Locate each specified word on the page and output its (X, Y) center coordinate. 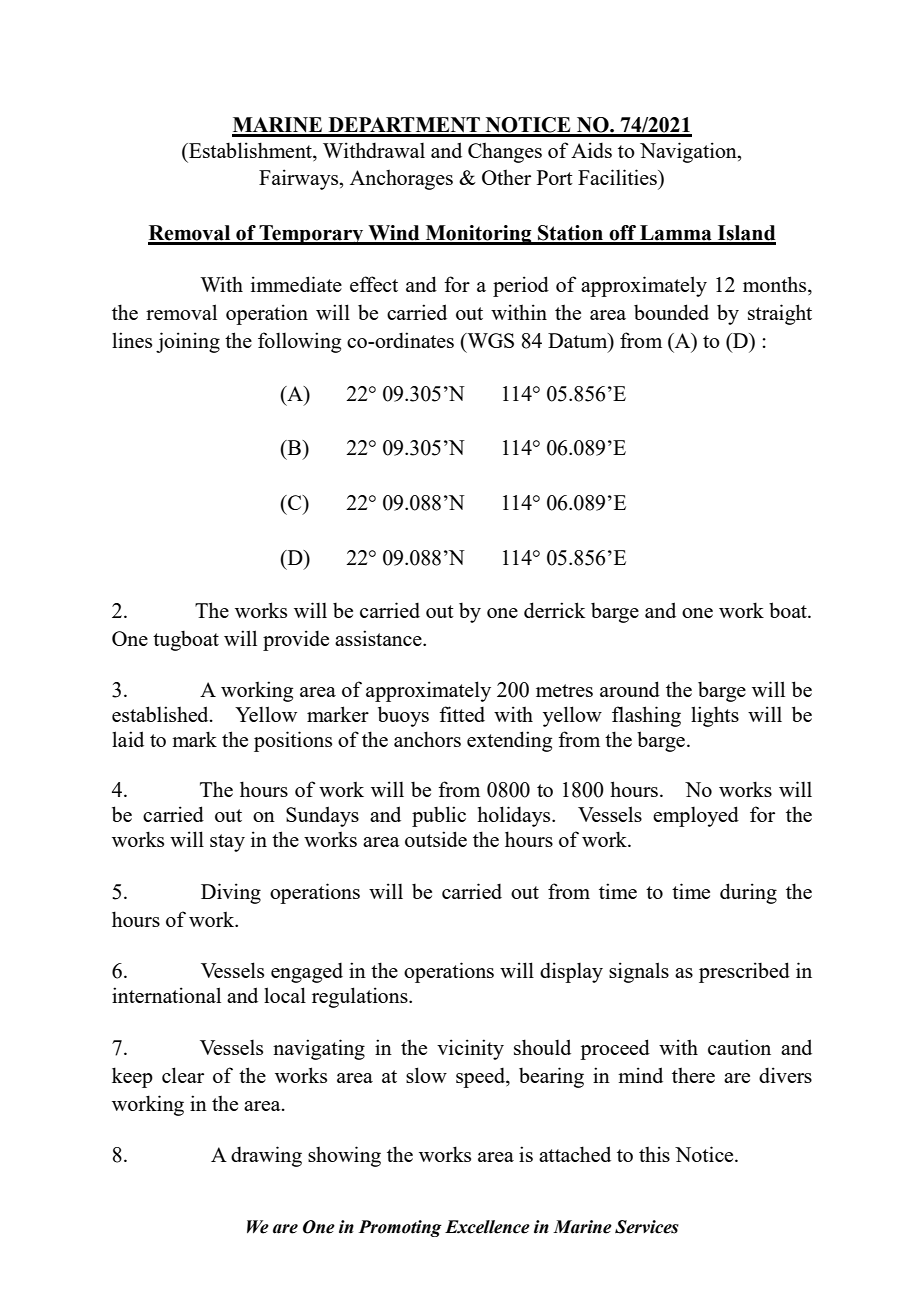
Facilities (618, 177)
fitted (462, 714)
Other (506, 177)
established (161, 714)
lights (715, 716)
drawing (266, 1156)
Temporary (312, 235)
